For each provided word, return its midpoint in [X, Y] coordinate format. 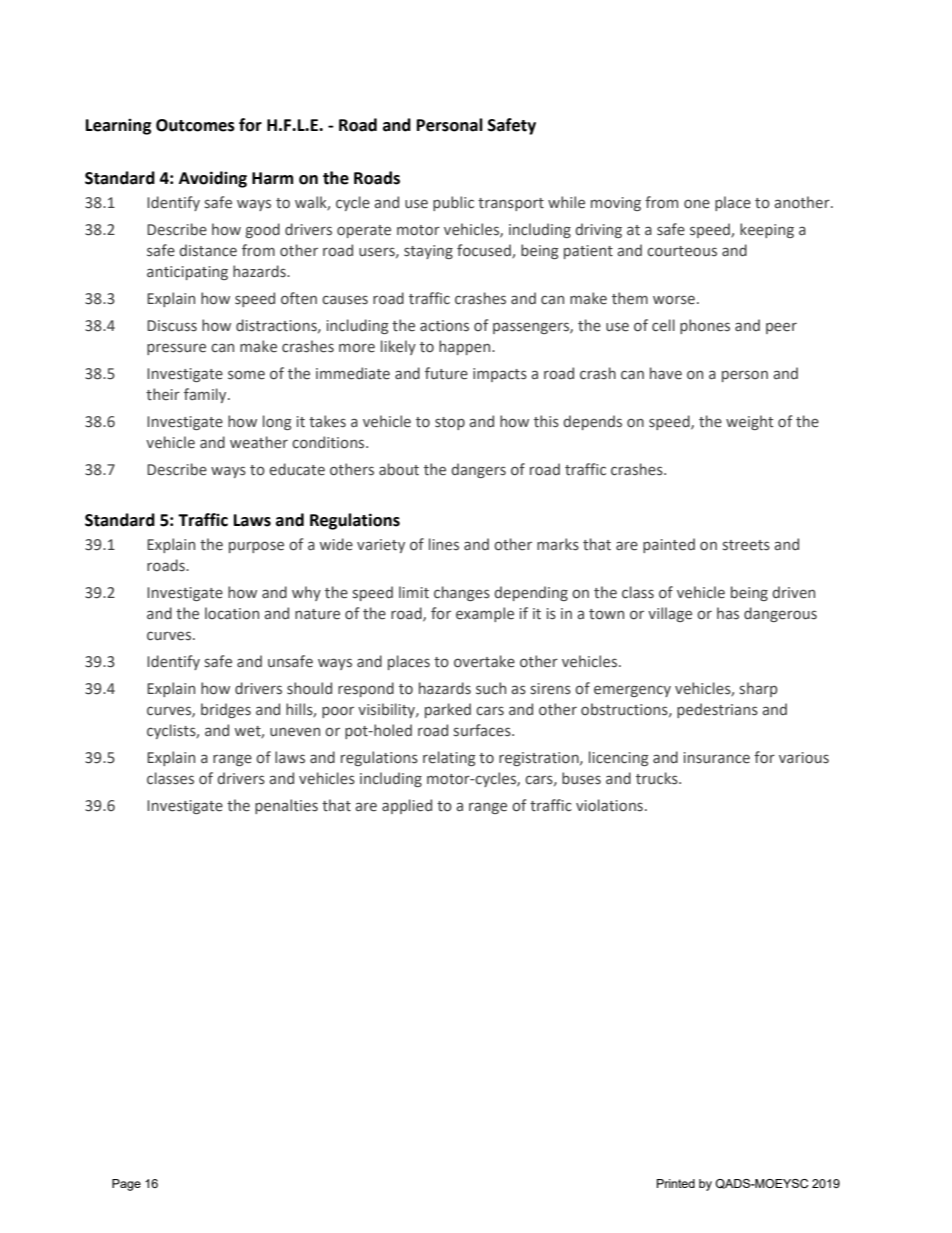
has [728, 613]
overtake [484, 661]
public [453, 203]
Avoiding [213, 179]
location [232, 613]
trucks [658, 778]
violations [609, 805]
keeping [767, 230]
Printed [676, 1183]
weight [749, 422]
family [206, 395]
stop [450, 423]
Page [126, 1185]
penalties [286, 806]
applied [407, 806]
